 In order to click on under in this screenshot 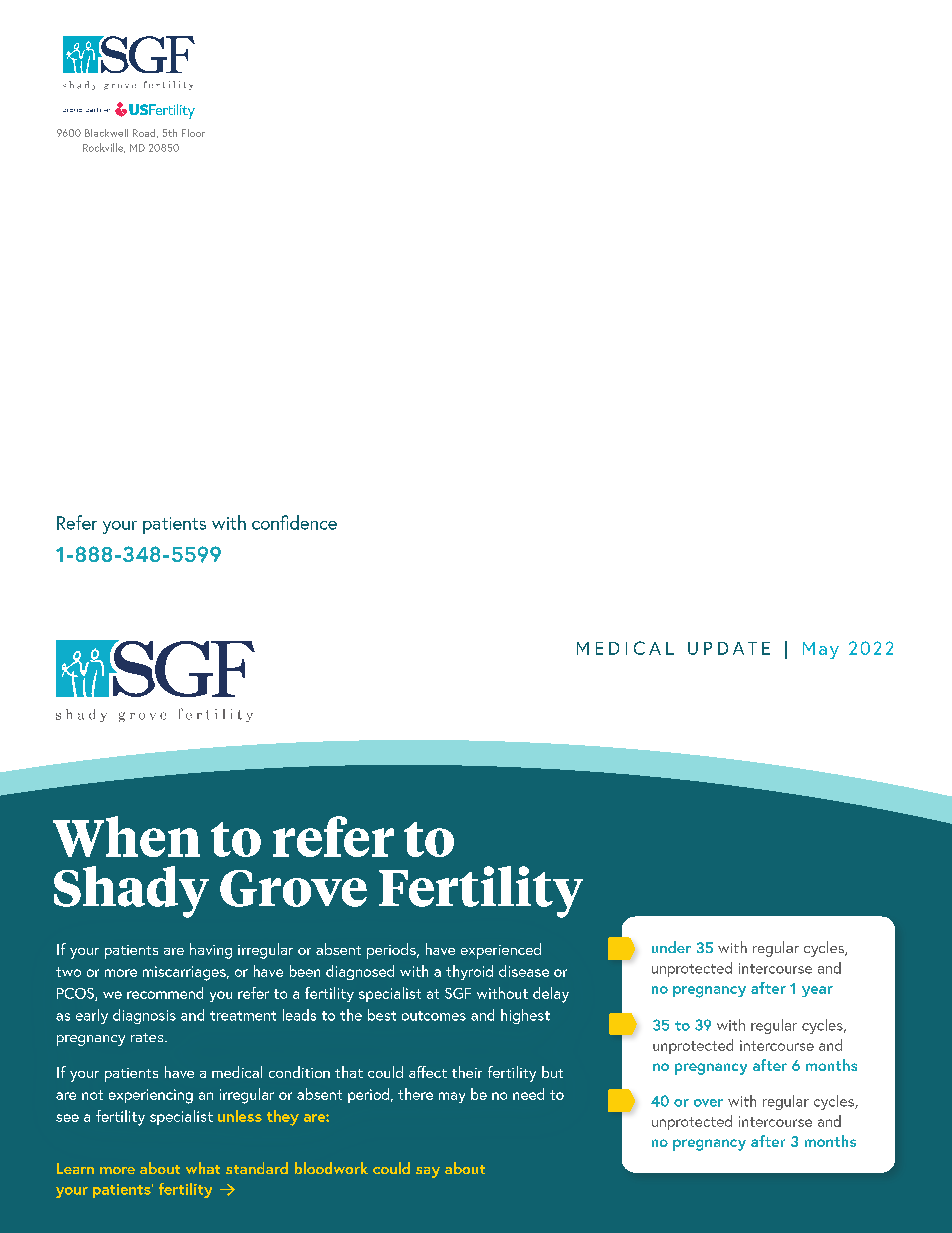, I will do `click(671, 947)`.
